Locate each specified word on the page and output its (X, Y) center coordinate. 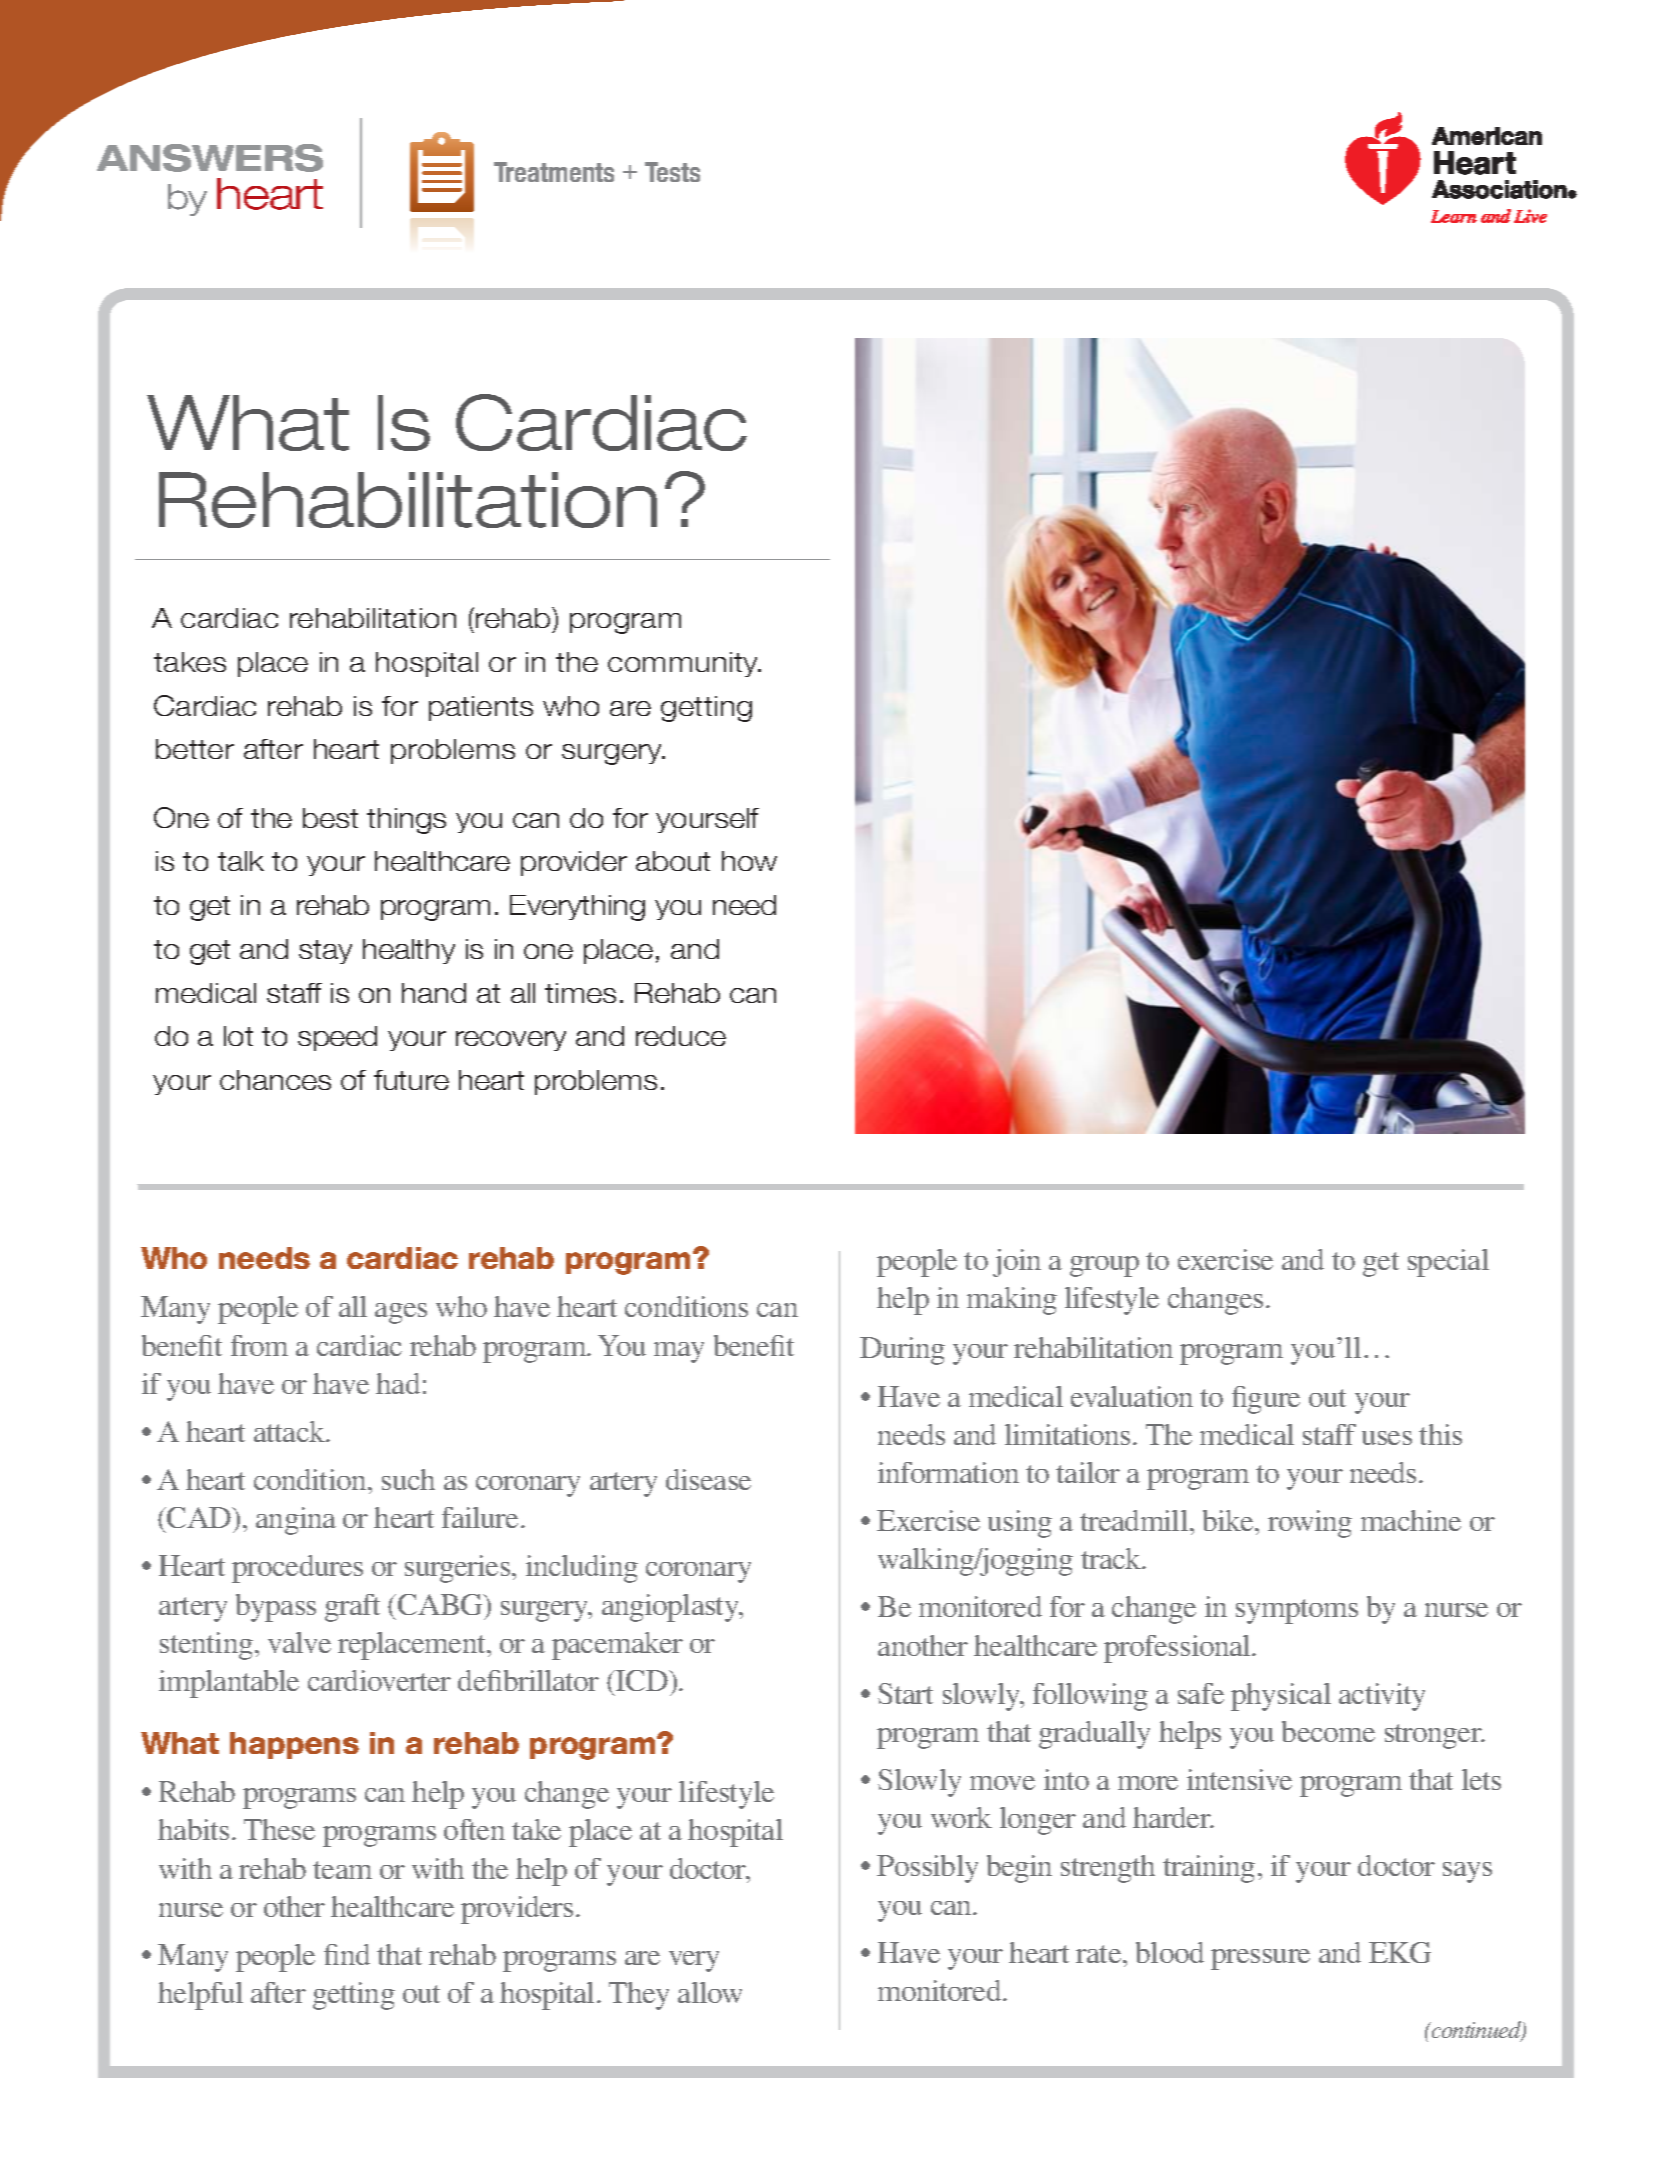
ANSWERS (210, 158)
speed (337, 1038)
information (948, 1472)
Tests (672, 172)
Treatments (554, 172)
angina (296, 1521)
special (1448, 1263)
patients (481, 708)
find (347, 1954)
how (749, 861)
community (684, 664)
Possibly (927, 1869)
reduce (681, 1036)
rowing (1310, 1524)
